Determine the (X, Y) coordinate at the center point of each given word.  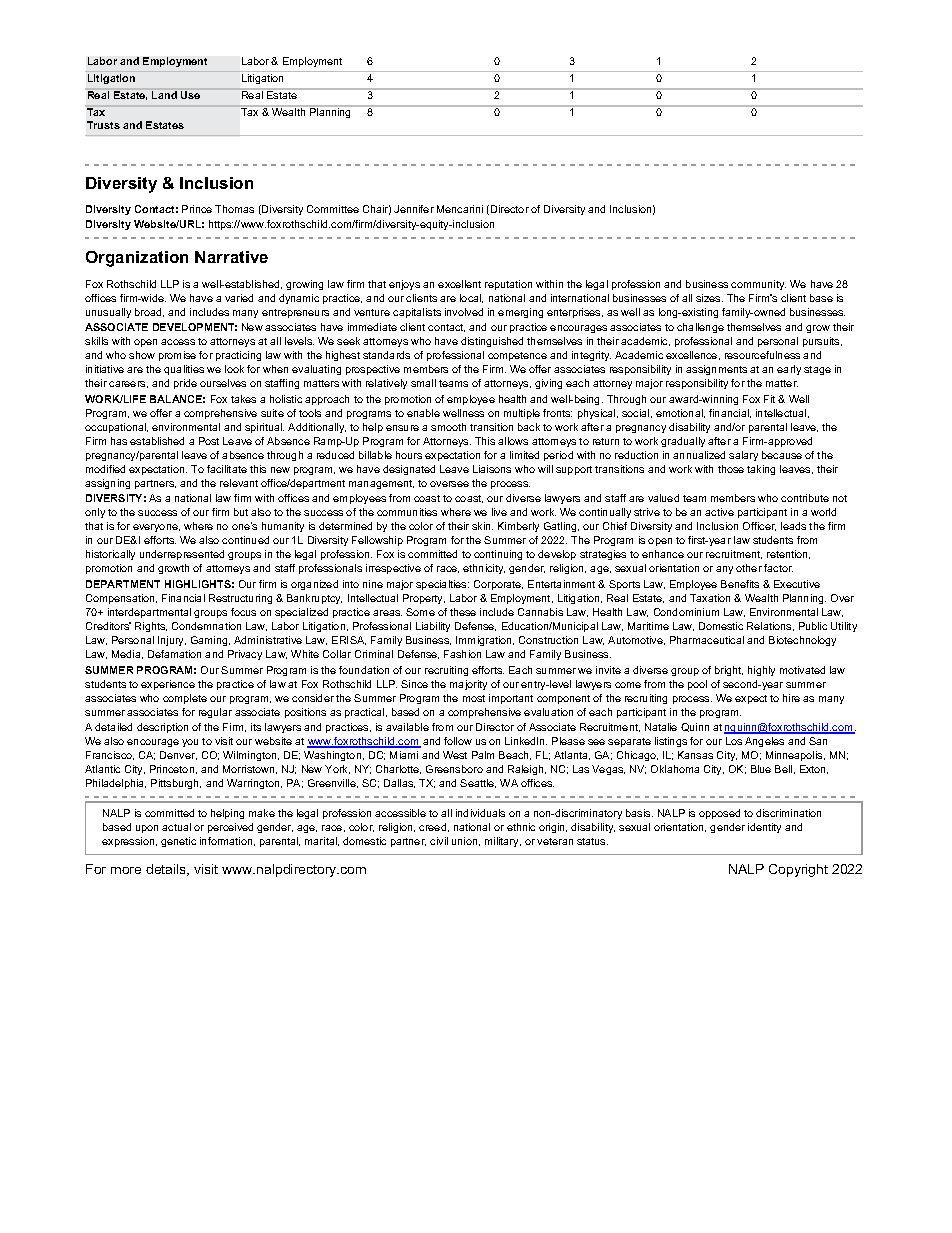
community (758, 285)
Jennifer (414, 209)
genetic (178, 842)
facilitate (227, 469)
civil (439, 841)
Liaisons (492, 469)
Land (164, 95)
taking (761, 470)
